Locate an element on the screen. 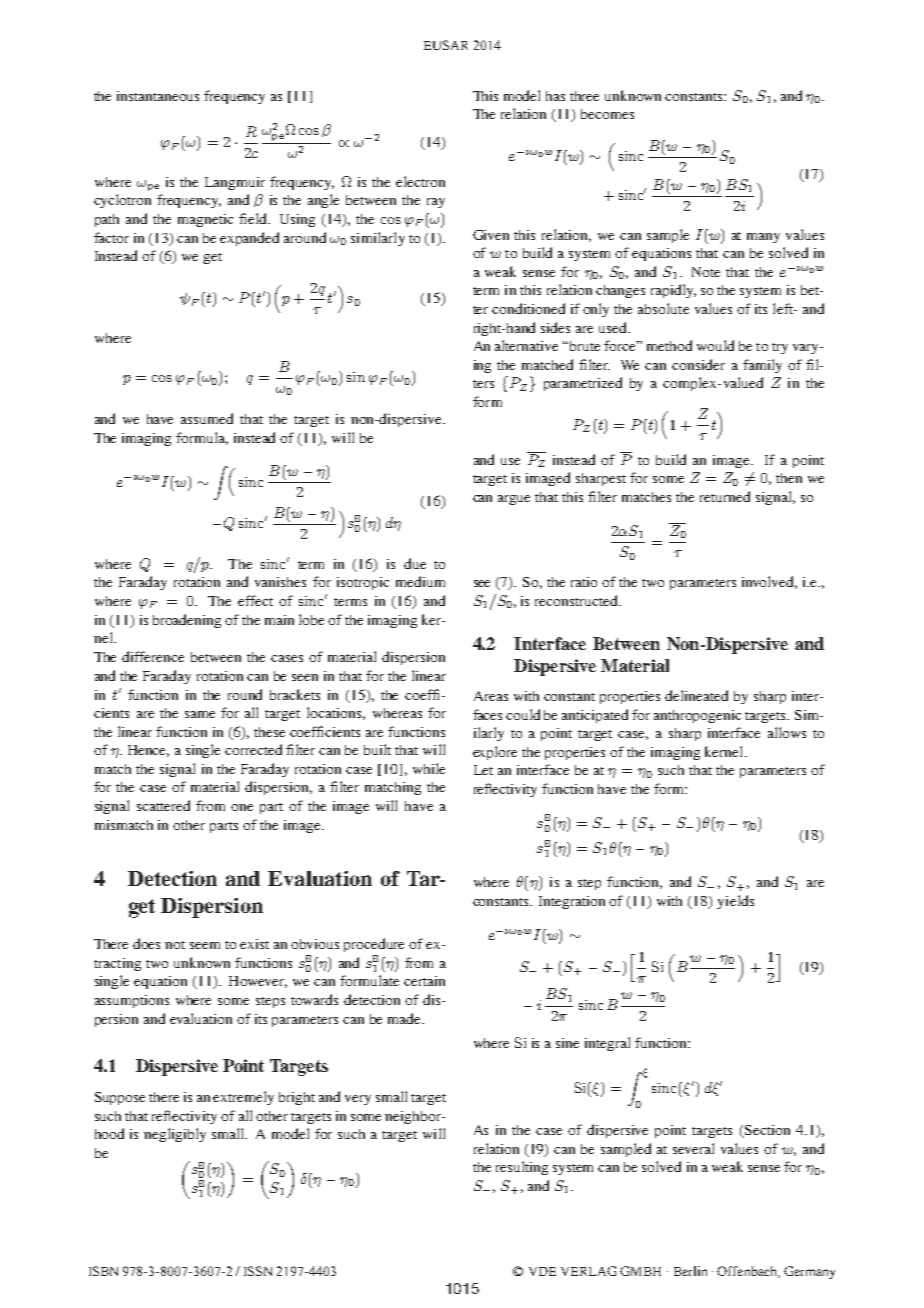 The image size is (924, 1308). resulting is located at coordinates (522, 1168).
